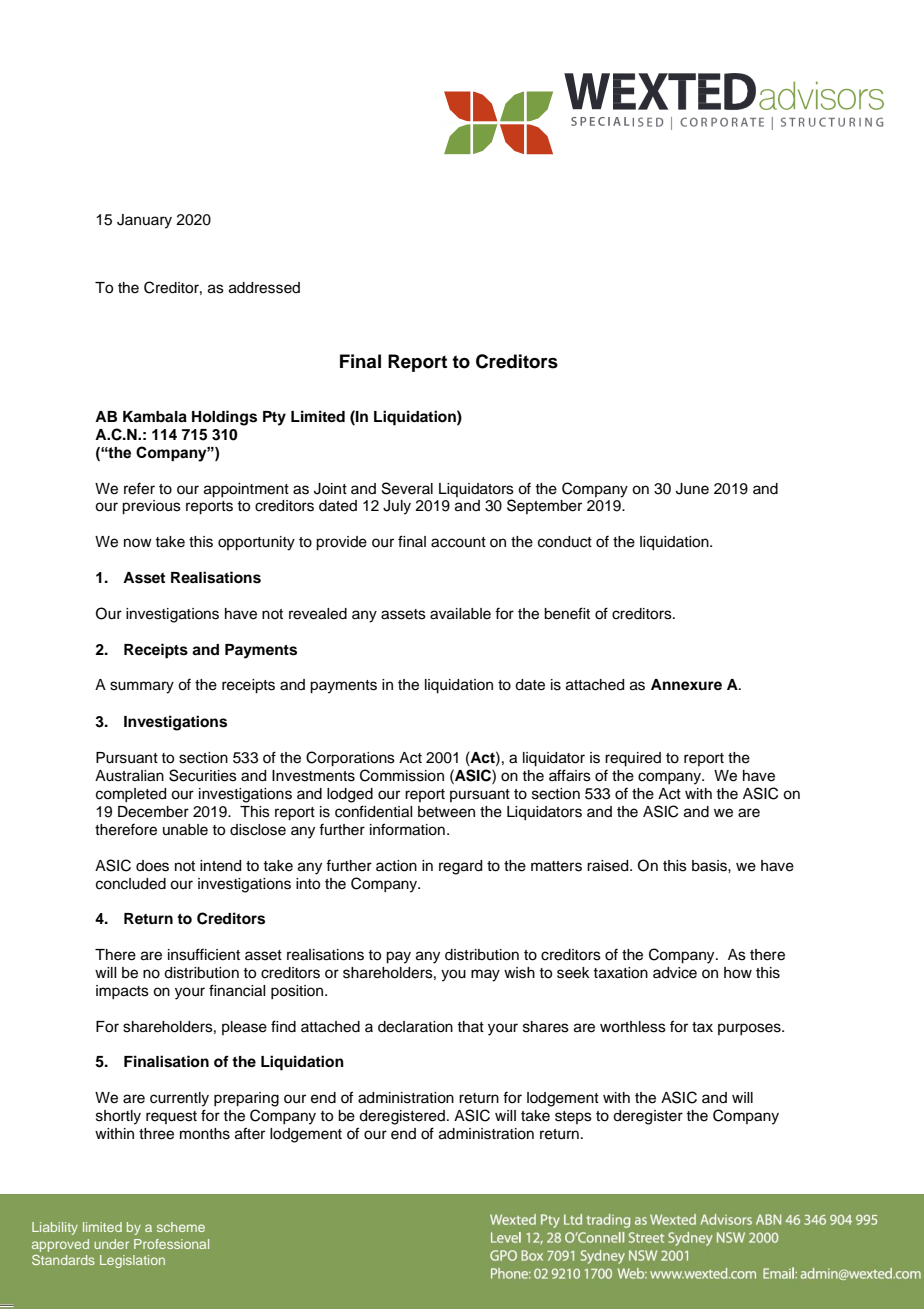 This screenshot has width=924, height=1309. Describe the element at coordinates (264, 288) in the screenshot. I see `addressed` at that location.
